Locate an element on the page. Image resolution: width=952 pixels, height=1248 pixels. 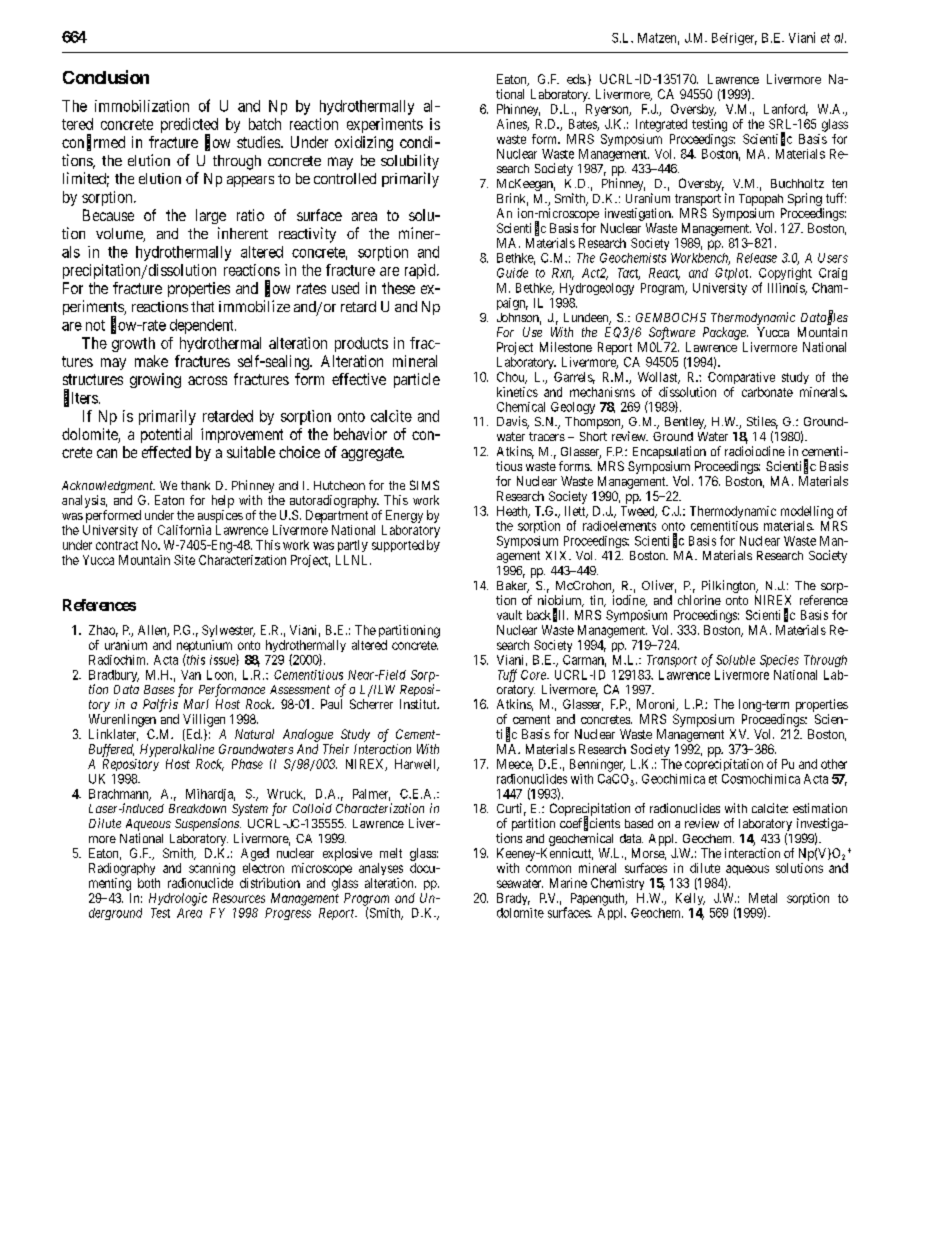
Brady is located at coordinates (513, 899).
